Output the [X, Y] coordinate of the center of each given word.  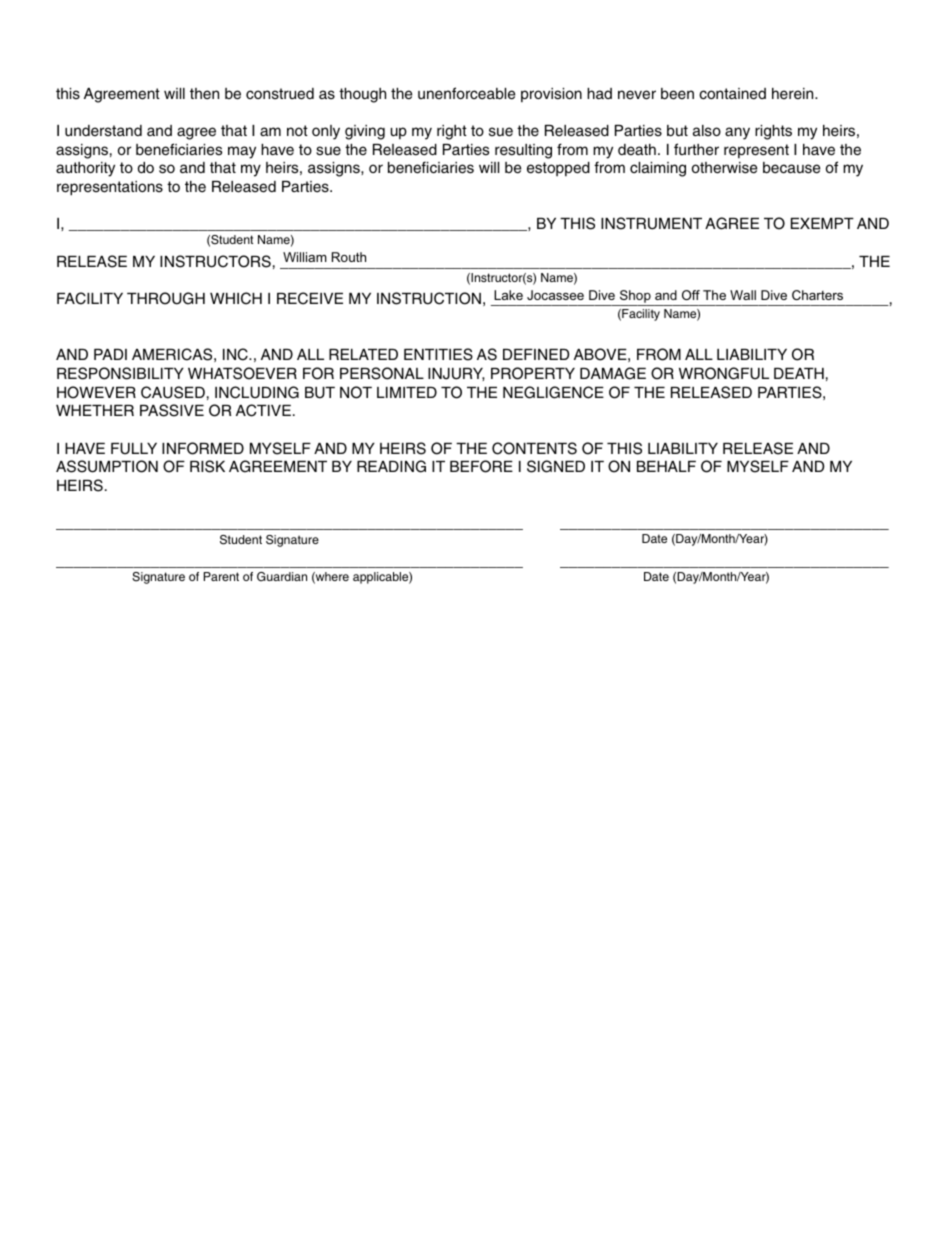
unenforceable [466, 93]
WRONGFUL [724, 373]
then [204, 94]
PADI [110, 354]
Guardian [282, 576]
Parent [221, 576]
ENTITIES [438, 354]
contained [732, 94]
